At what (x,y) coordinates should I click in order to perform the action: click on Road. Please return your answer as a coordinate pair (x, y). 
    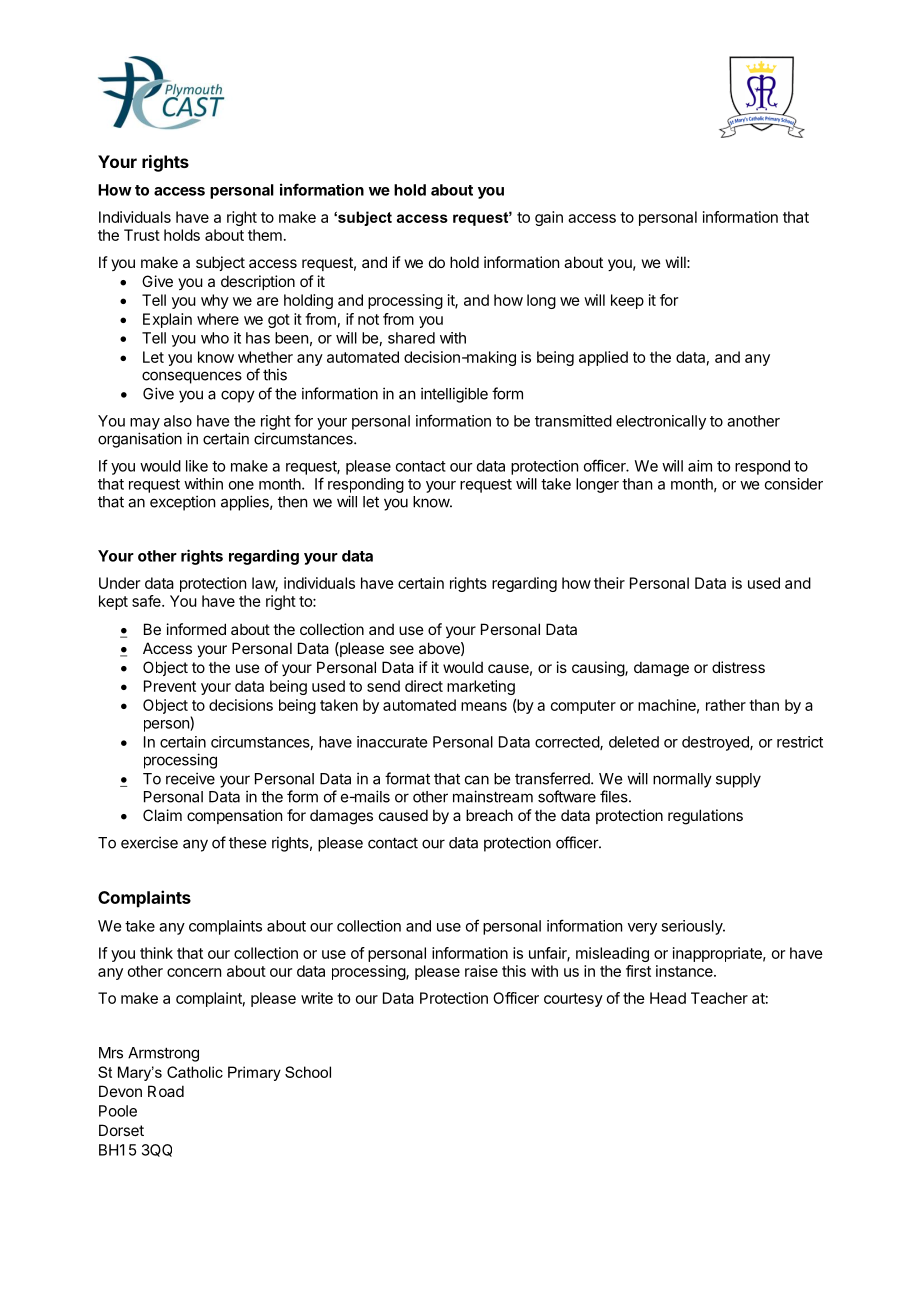
    Looking at the image, I should click on (166, 1091).
